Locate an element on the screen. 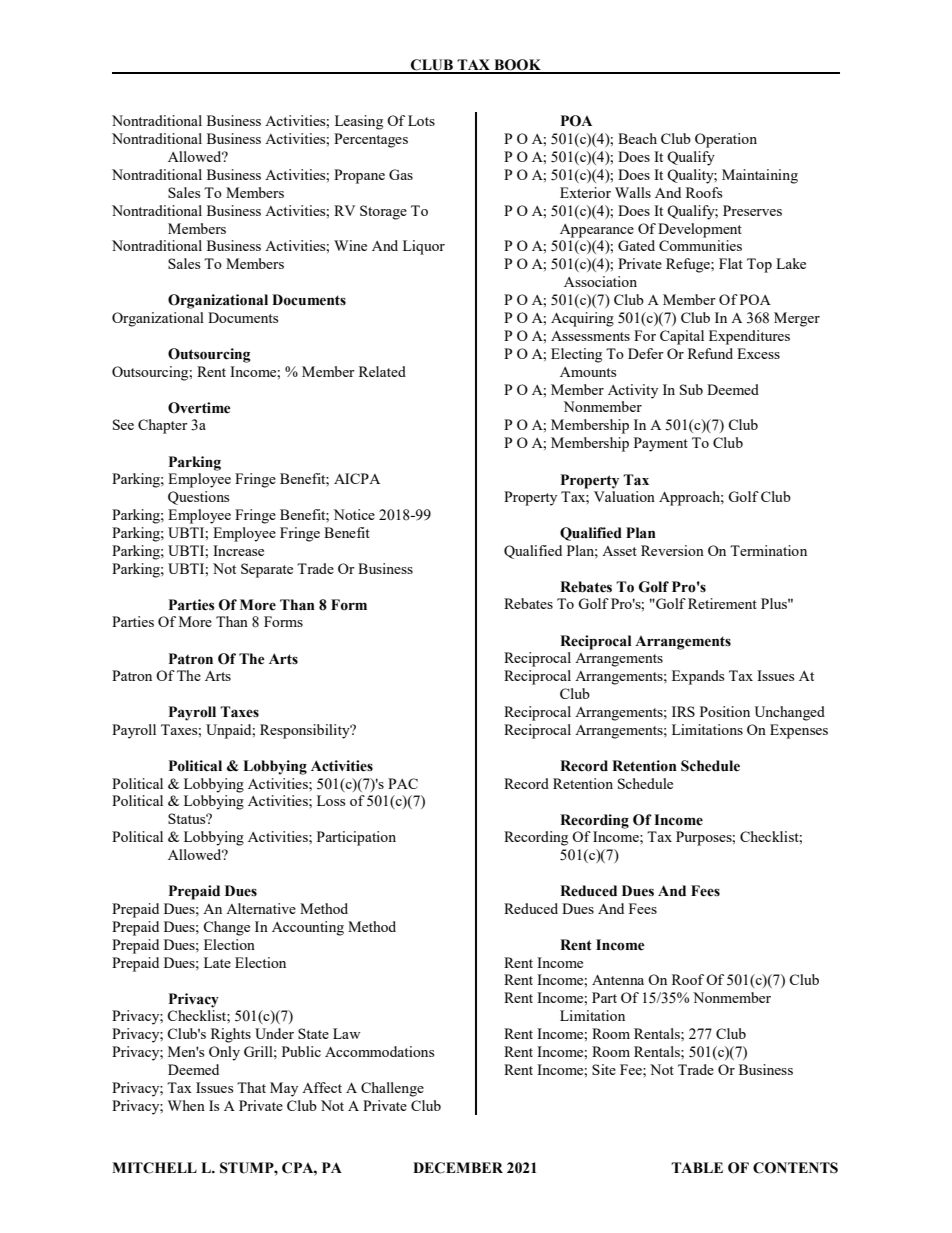 Image resolution: width=952 pixels, height=1233 pixels. DECEMBER is located at coordinates (458, 1168).
